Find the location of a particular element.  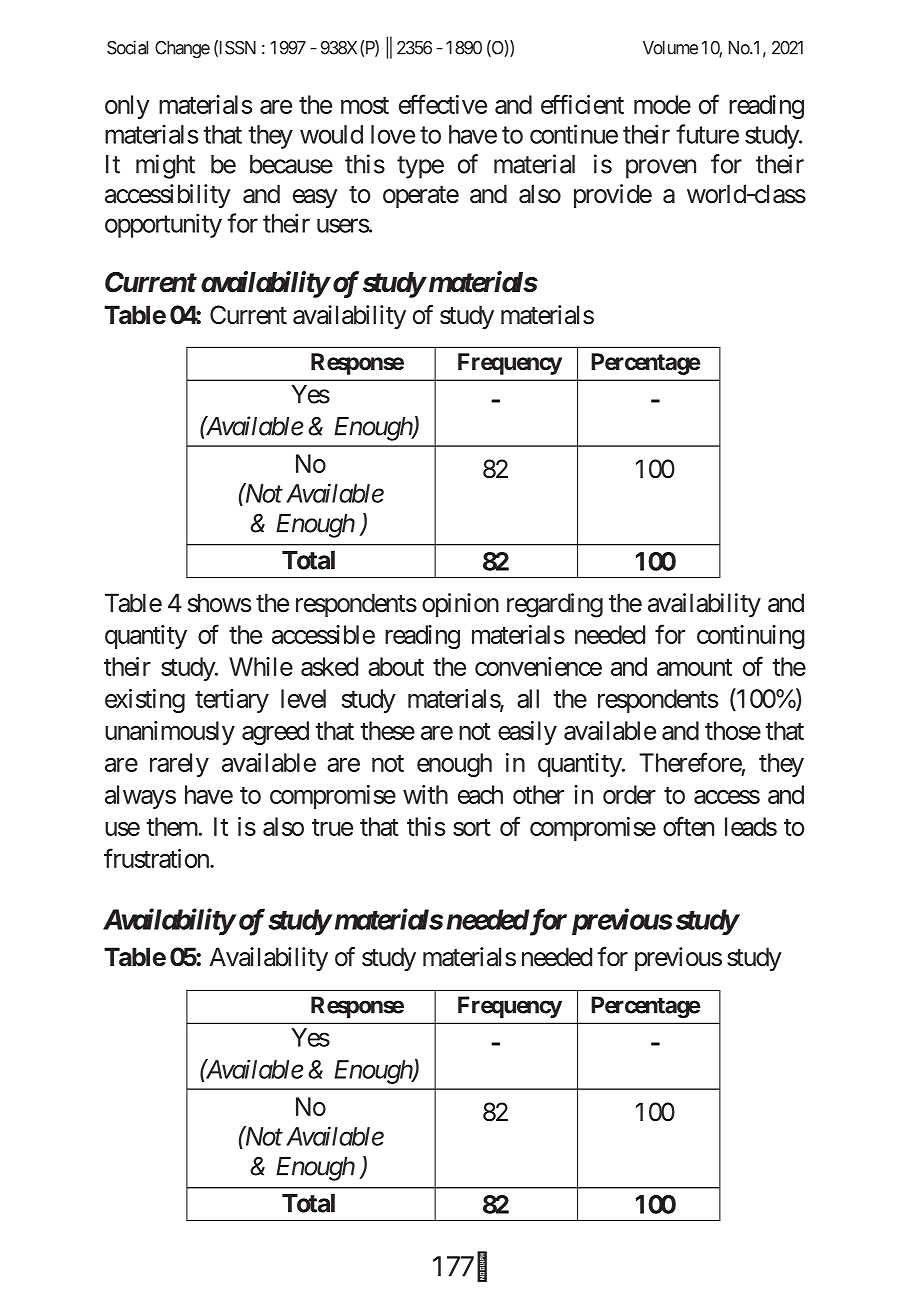

most is located at coordinates (365, 105).
